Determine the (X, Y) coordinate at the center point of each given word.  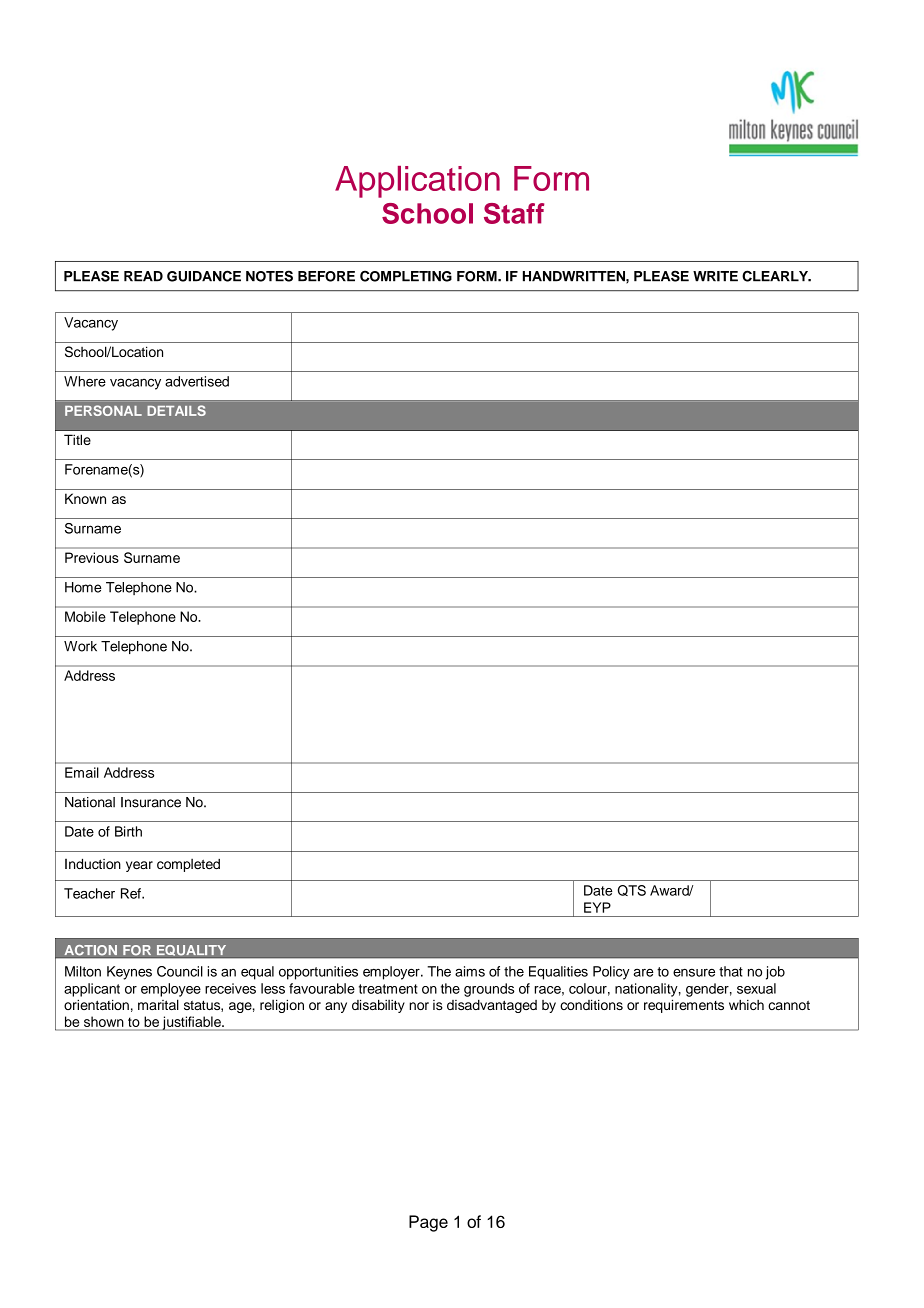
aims (470, 971)
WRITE (715, 276)
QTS (632, 890)
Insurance (151, 802)
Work (80, 646)
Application (417, 182)
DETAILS (176, 410)
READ (143, 276)
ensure (694, 972)
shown (103, 1022)
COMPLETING (406, 276)
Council (180, 971)
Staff (514, 213)
